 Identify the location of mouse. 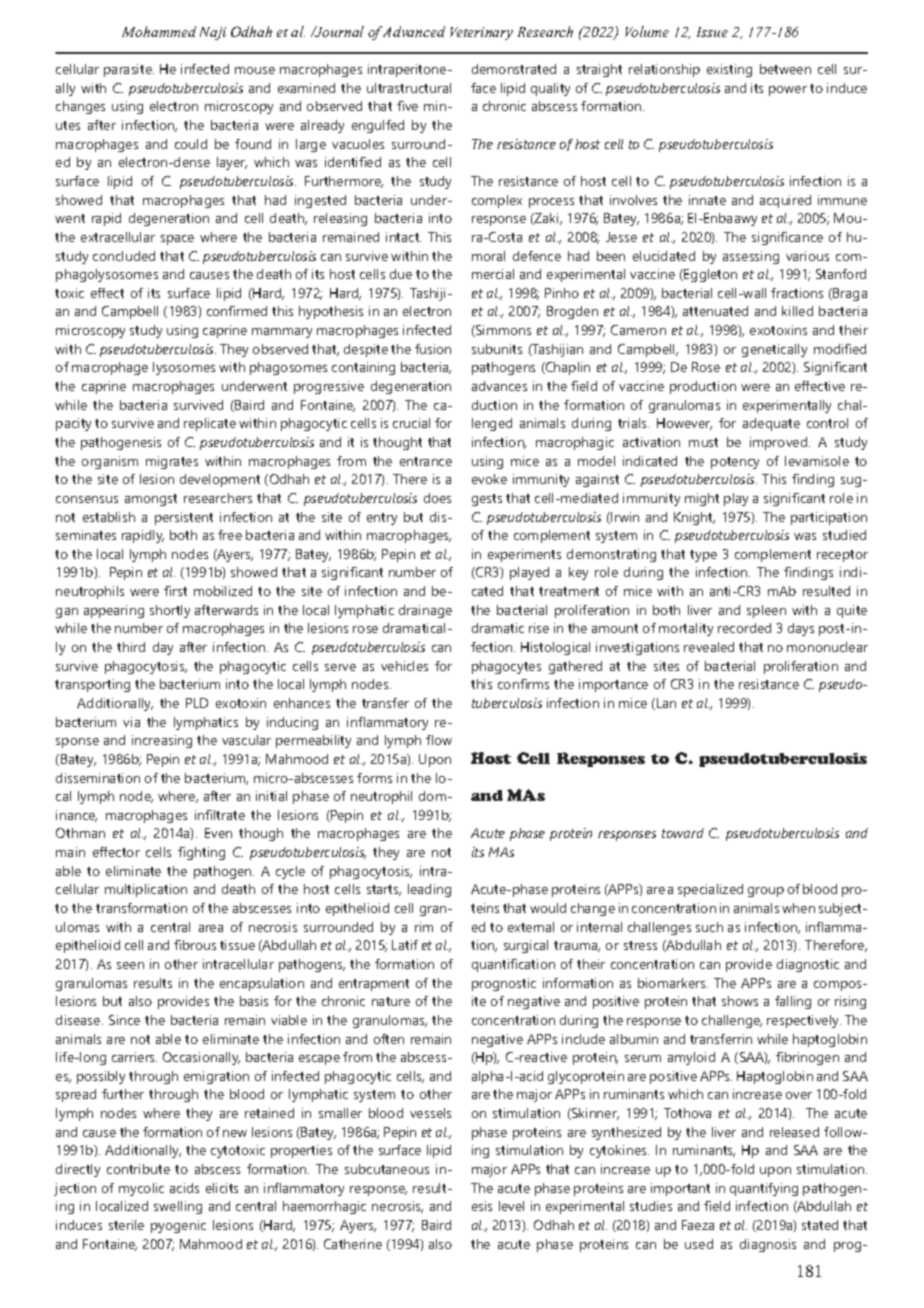
(255, 70).
